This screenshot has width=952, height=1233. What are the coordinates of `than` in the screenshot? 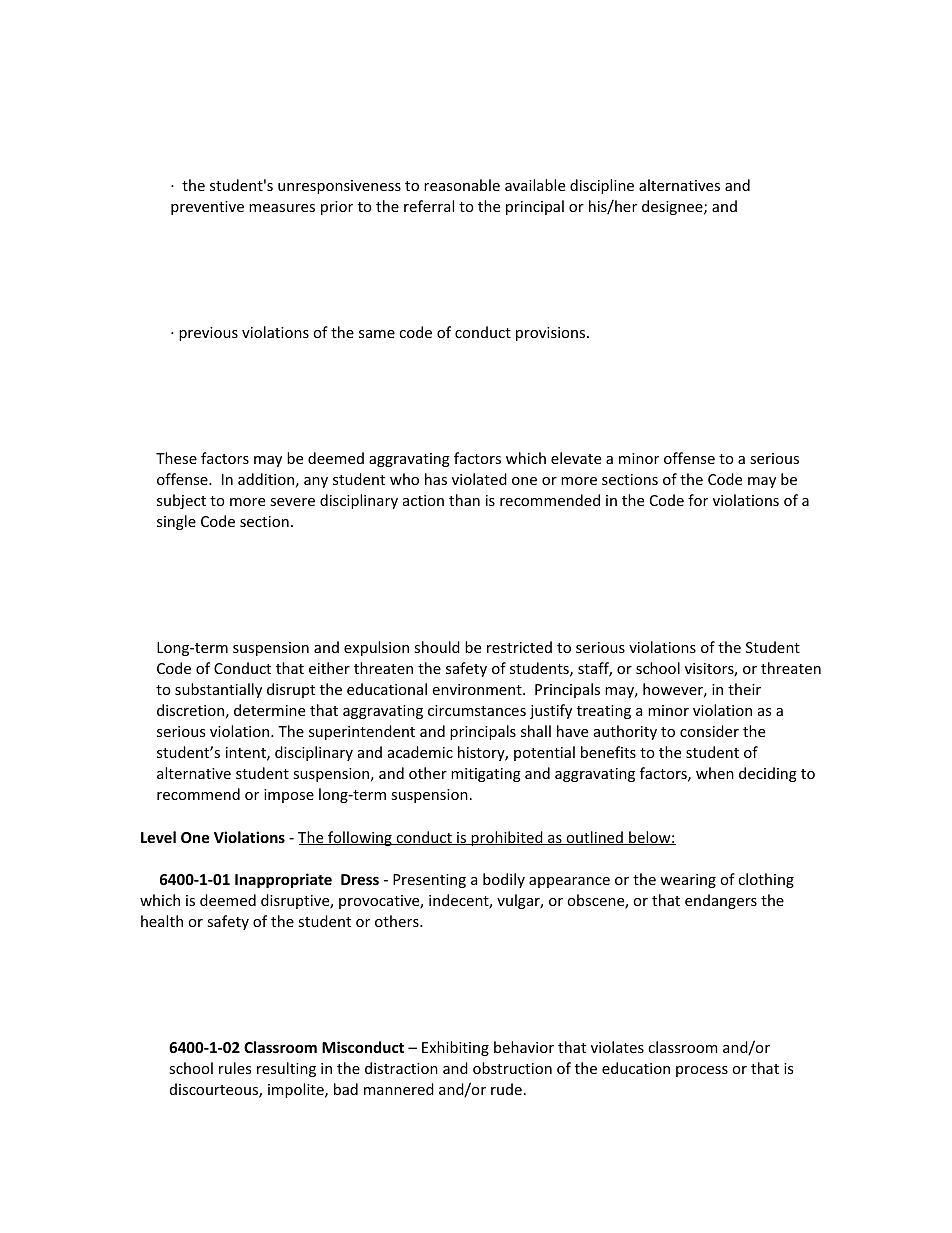 It's located at (464, 500).
